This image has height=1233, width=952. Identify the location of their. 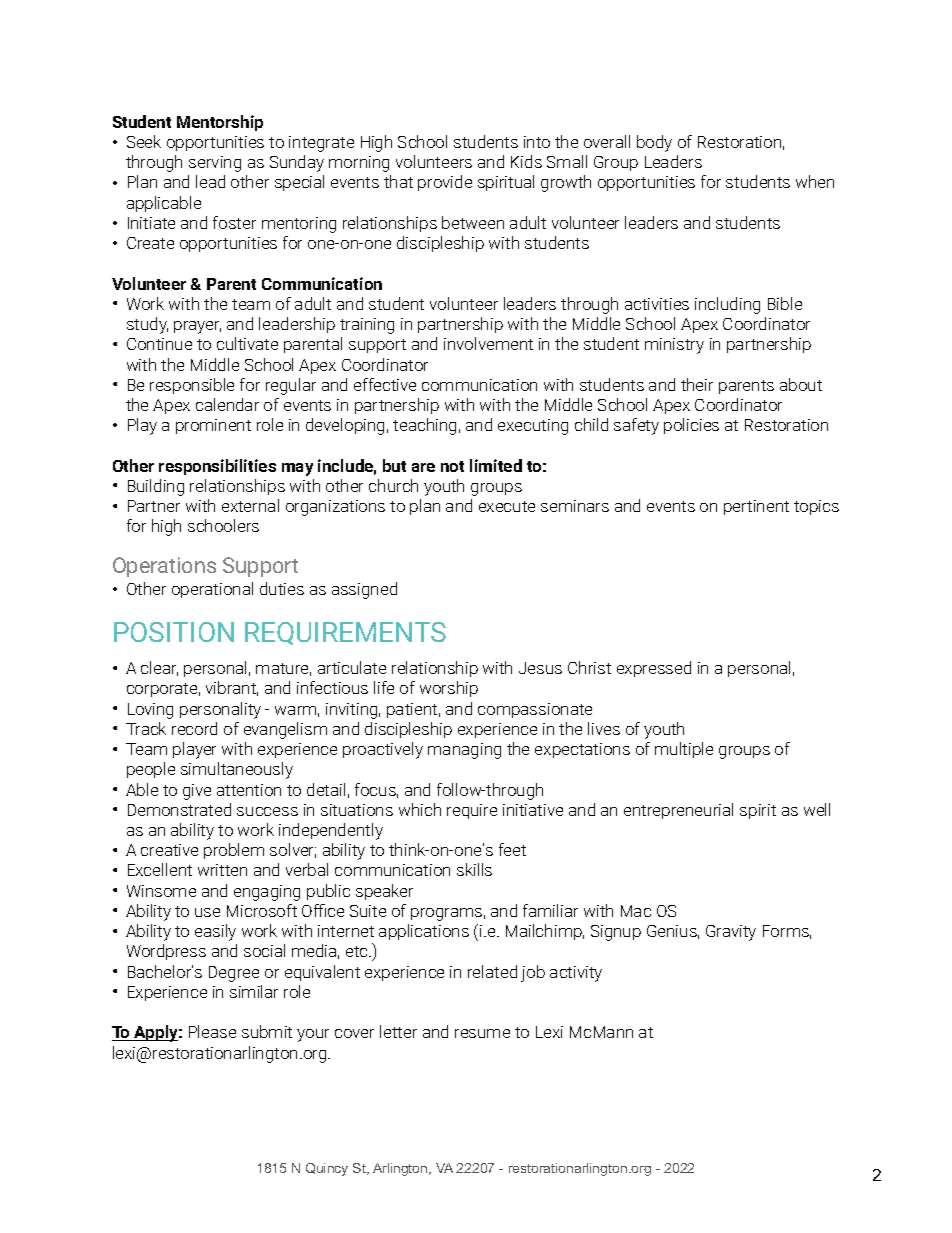
(697, 384).
